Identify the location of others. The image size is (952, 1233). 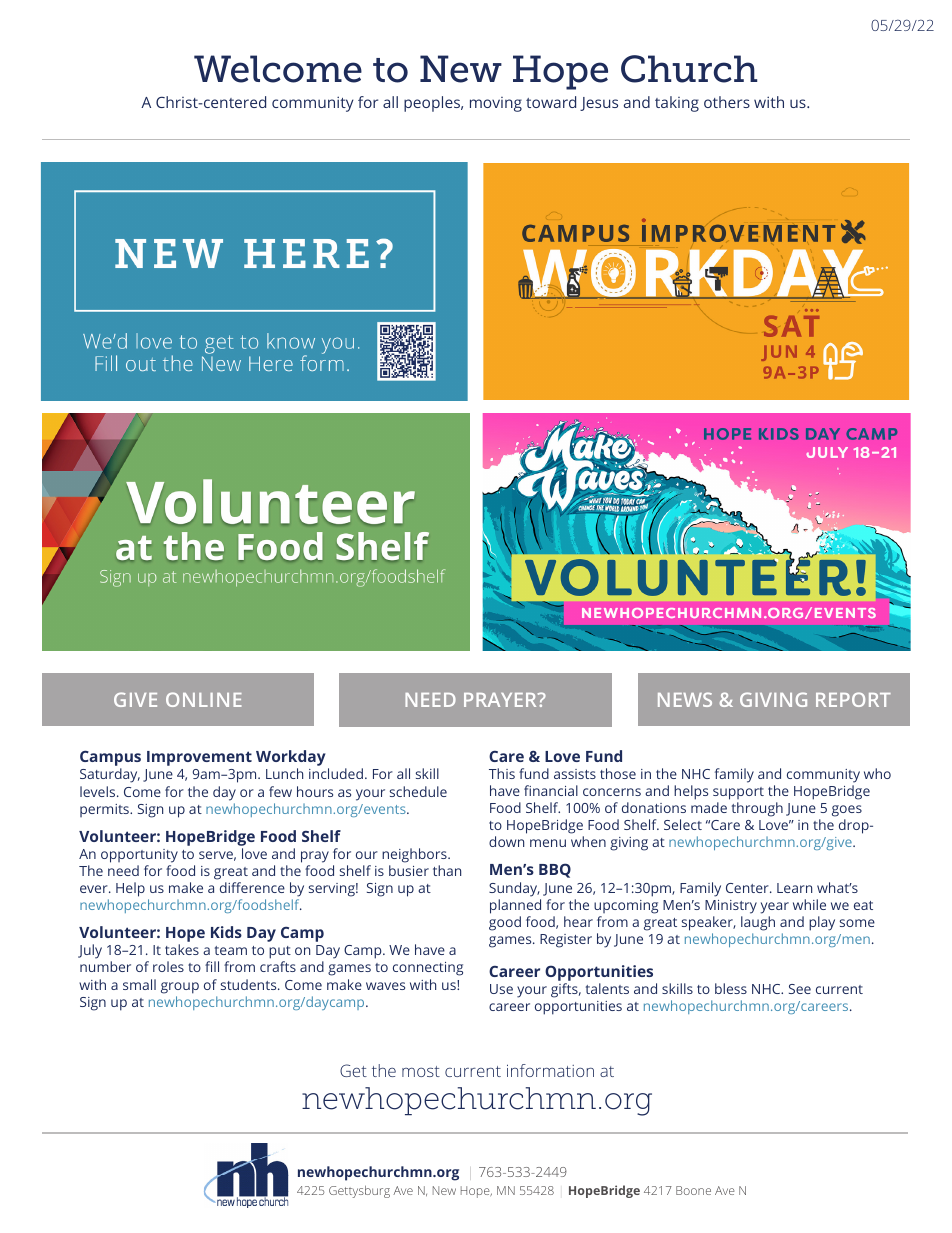
(727, 102).
